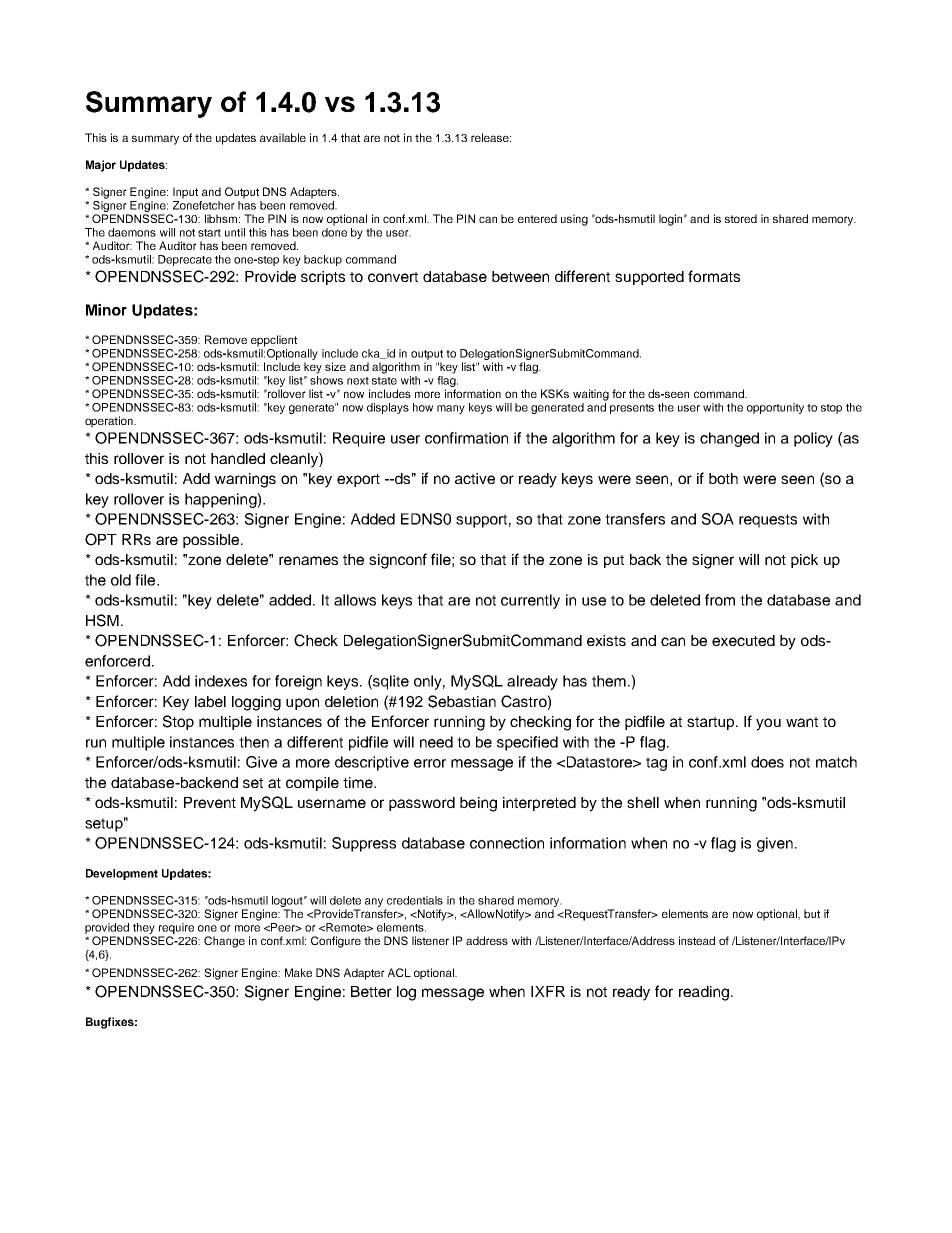 The image size is (952, 1233). Describe the element at coordinates (741, 218) in the screenshot. I see `stored` at that location.
